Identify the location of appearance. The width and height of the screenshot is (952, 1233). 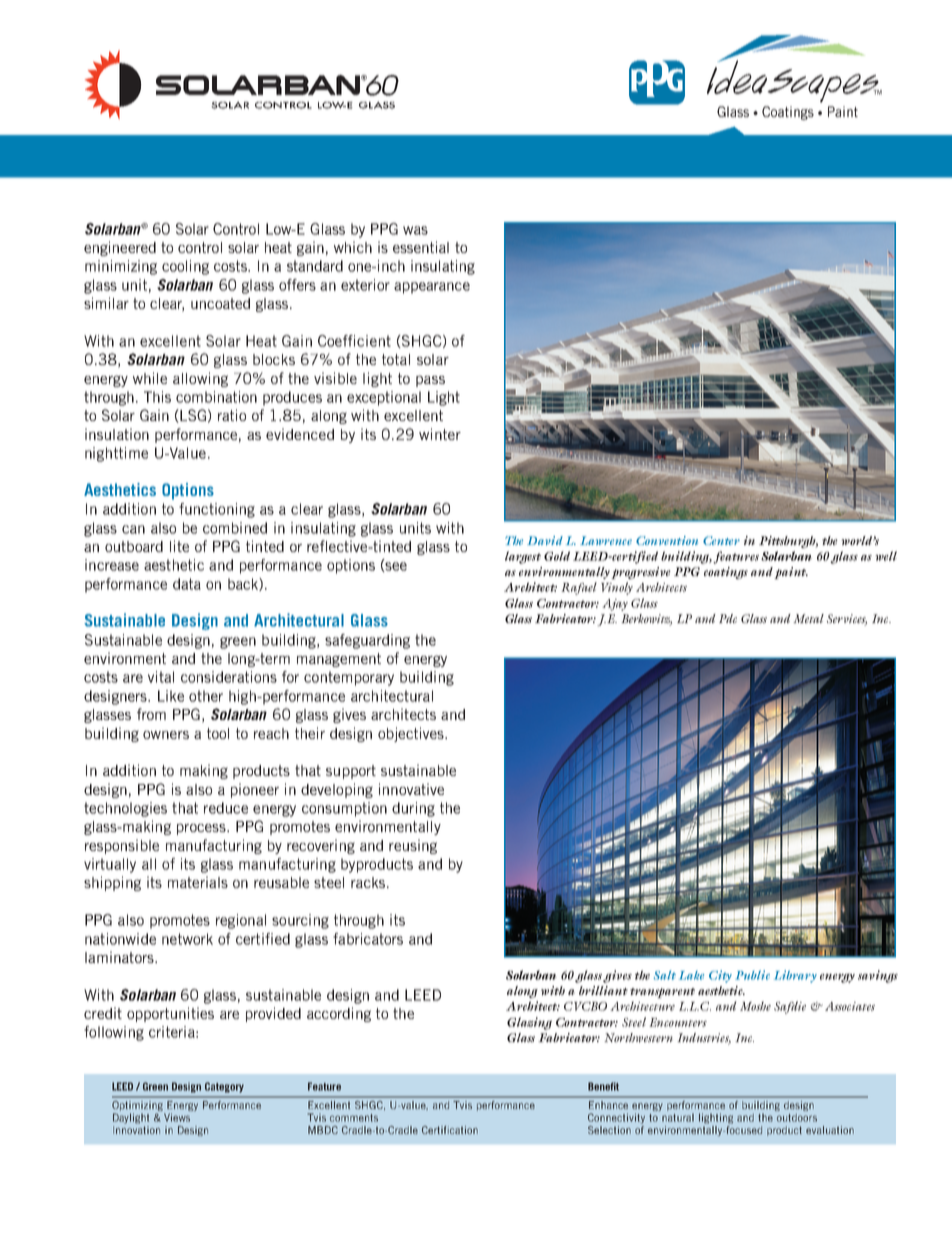
(432, 288).
